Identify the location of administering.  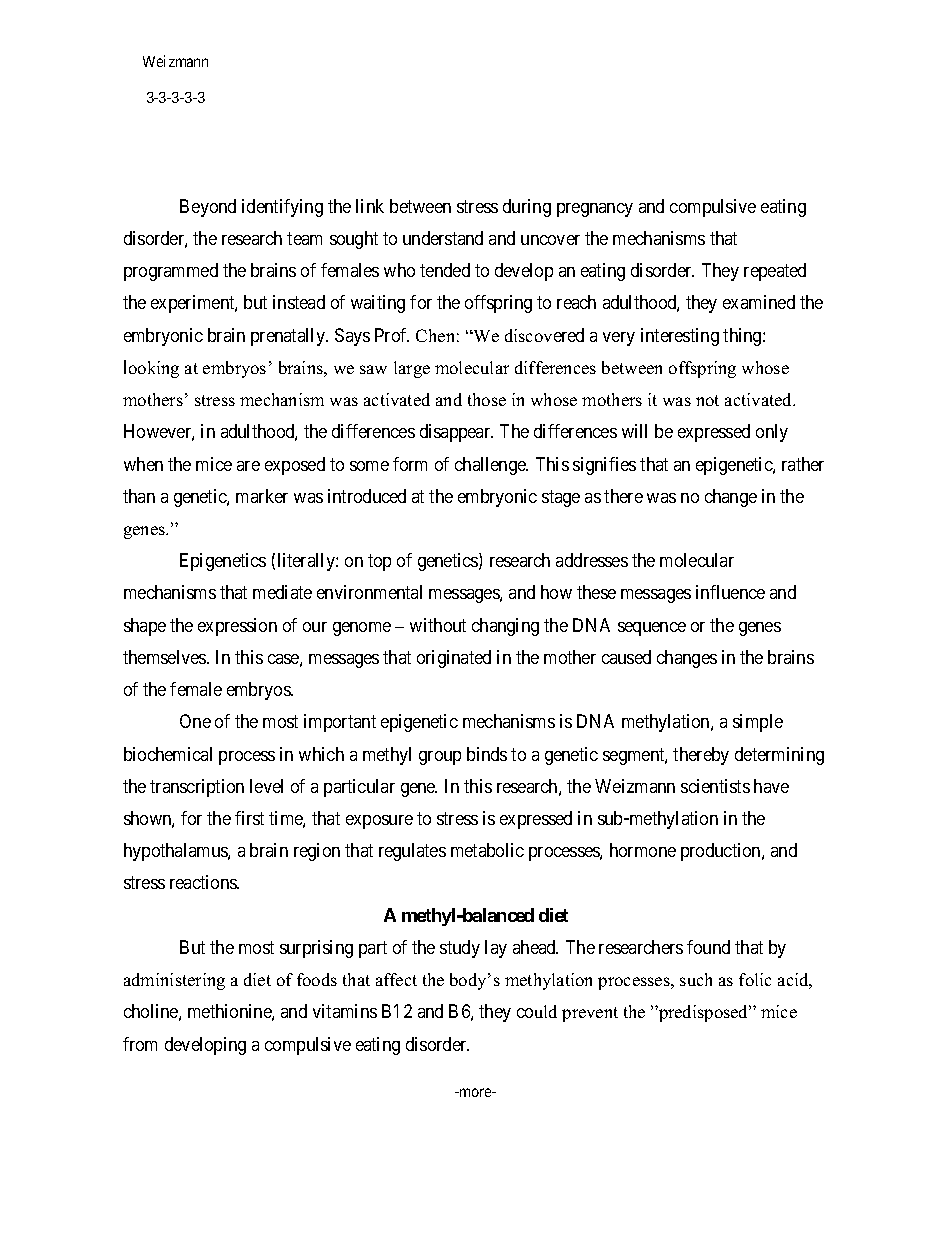
(174, 981).
